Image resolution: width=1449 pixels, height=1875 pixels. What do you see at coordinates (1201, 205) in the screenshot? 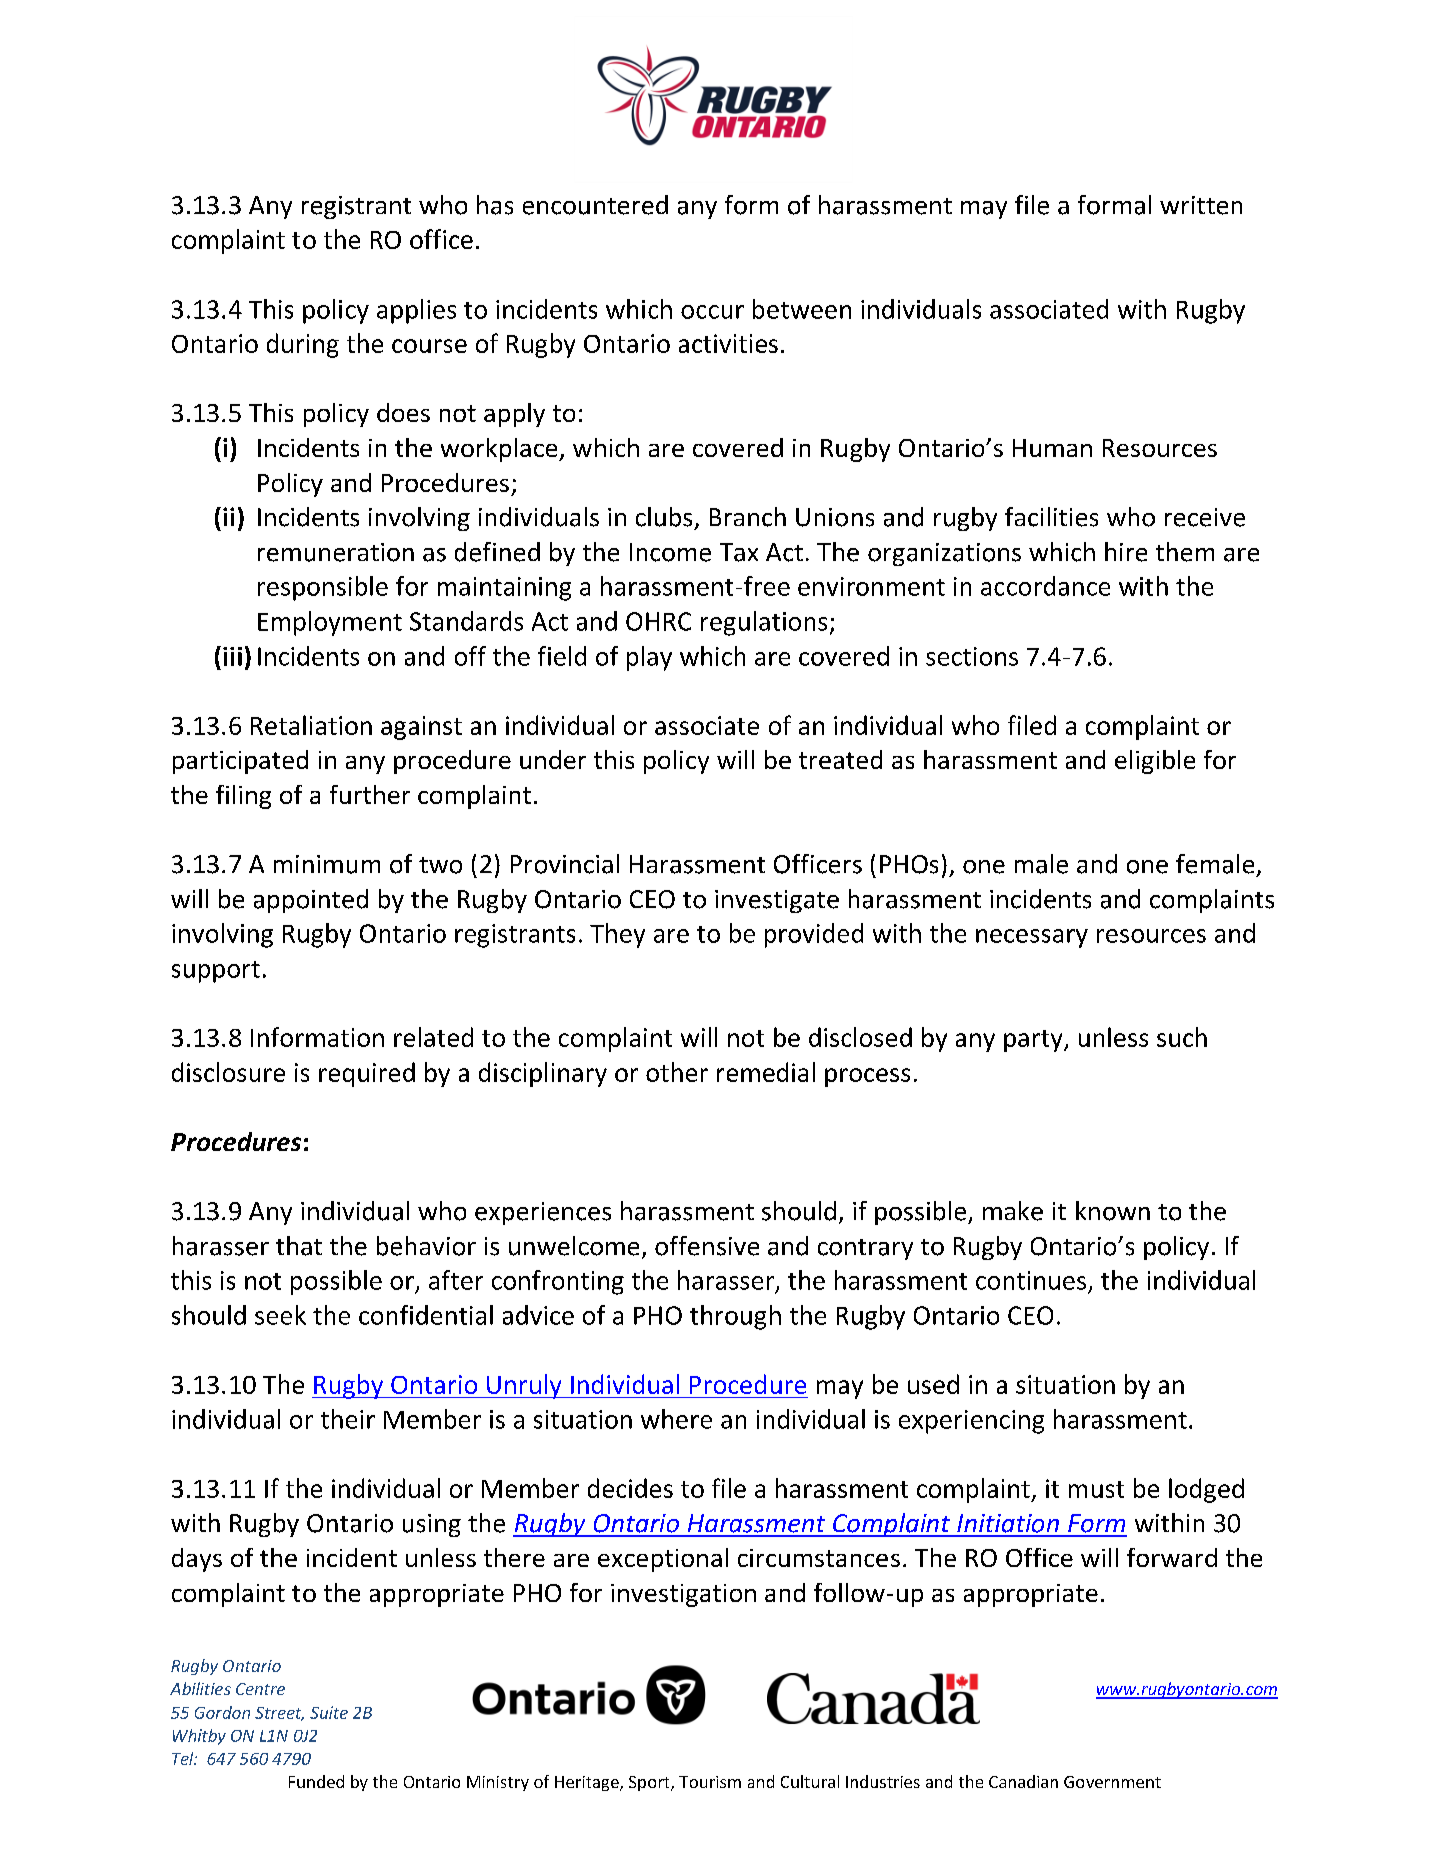
I see `written` at bounding box center [1201, 205].
